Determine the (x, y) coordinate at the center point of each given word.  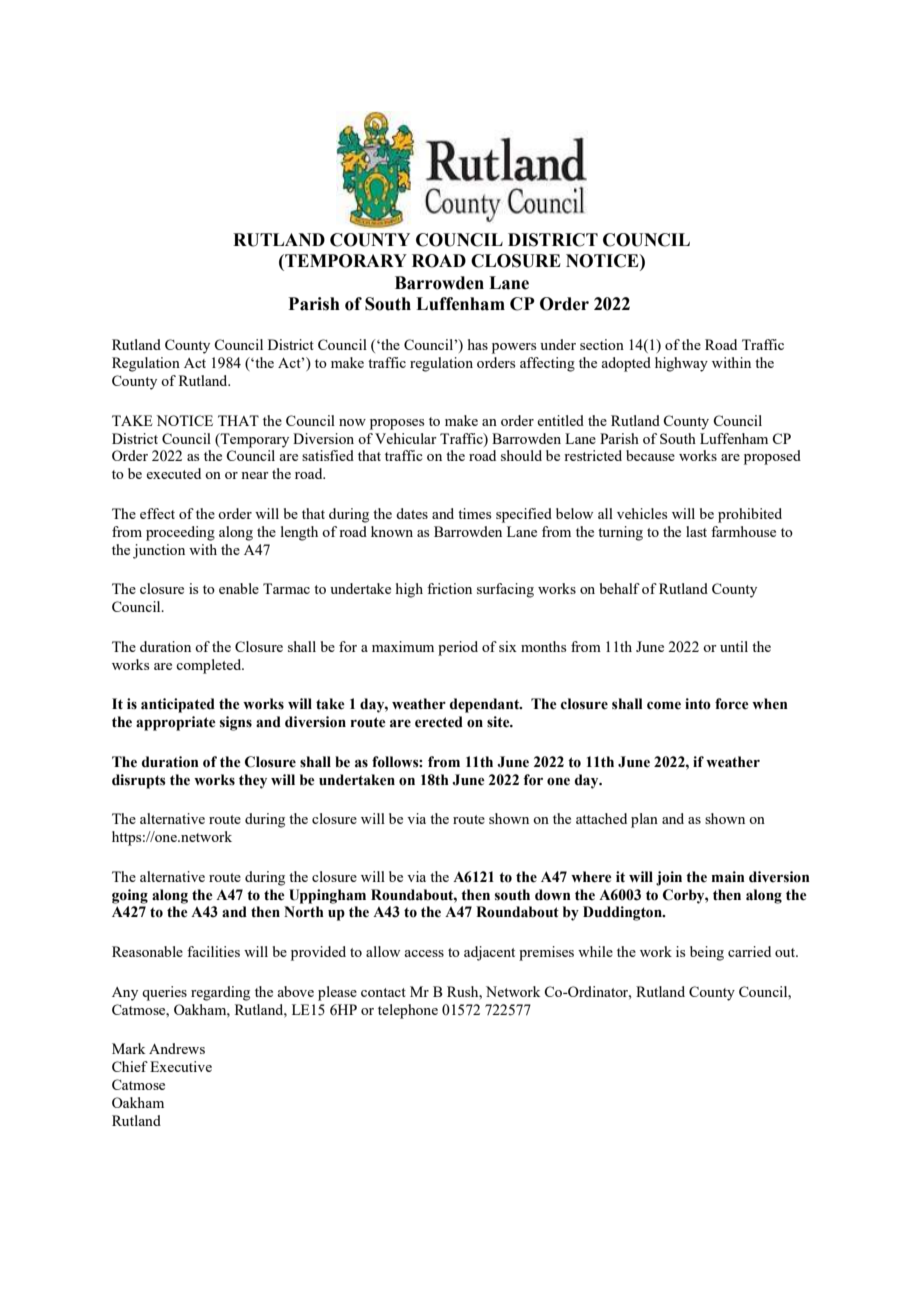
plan (644, 820)
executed (173, 473)
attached (601, 818)
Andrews (177, 1048)
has (478, 344)
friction (449, 588)
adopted (626, 364)
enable (239, 588)
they (253, 781)
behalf (620, 588)
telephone (408, 1011)
